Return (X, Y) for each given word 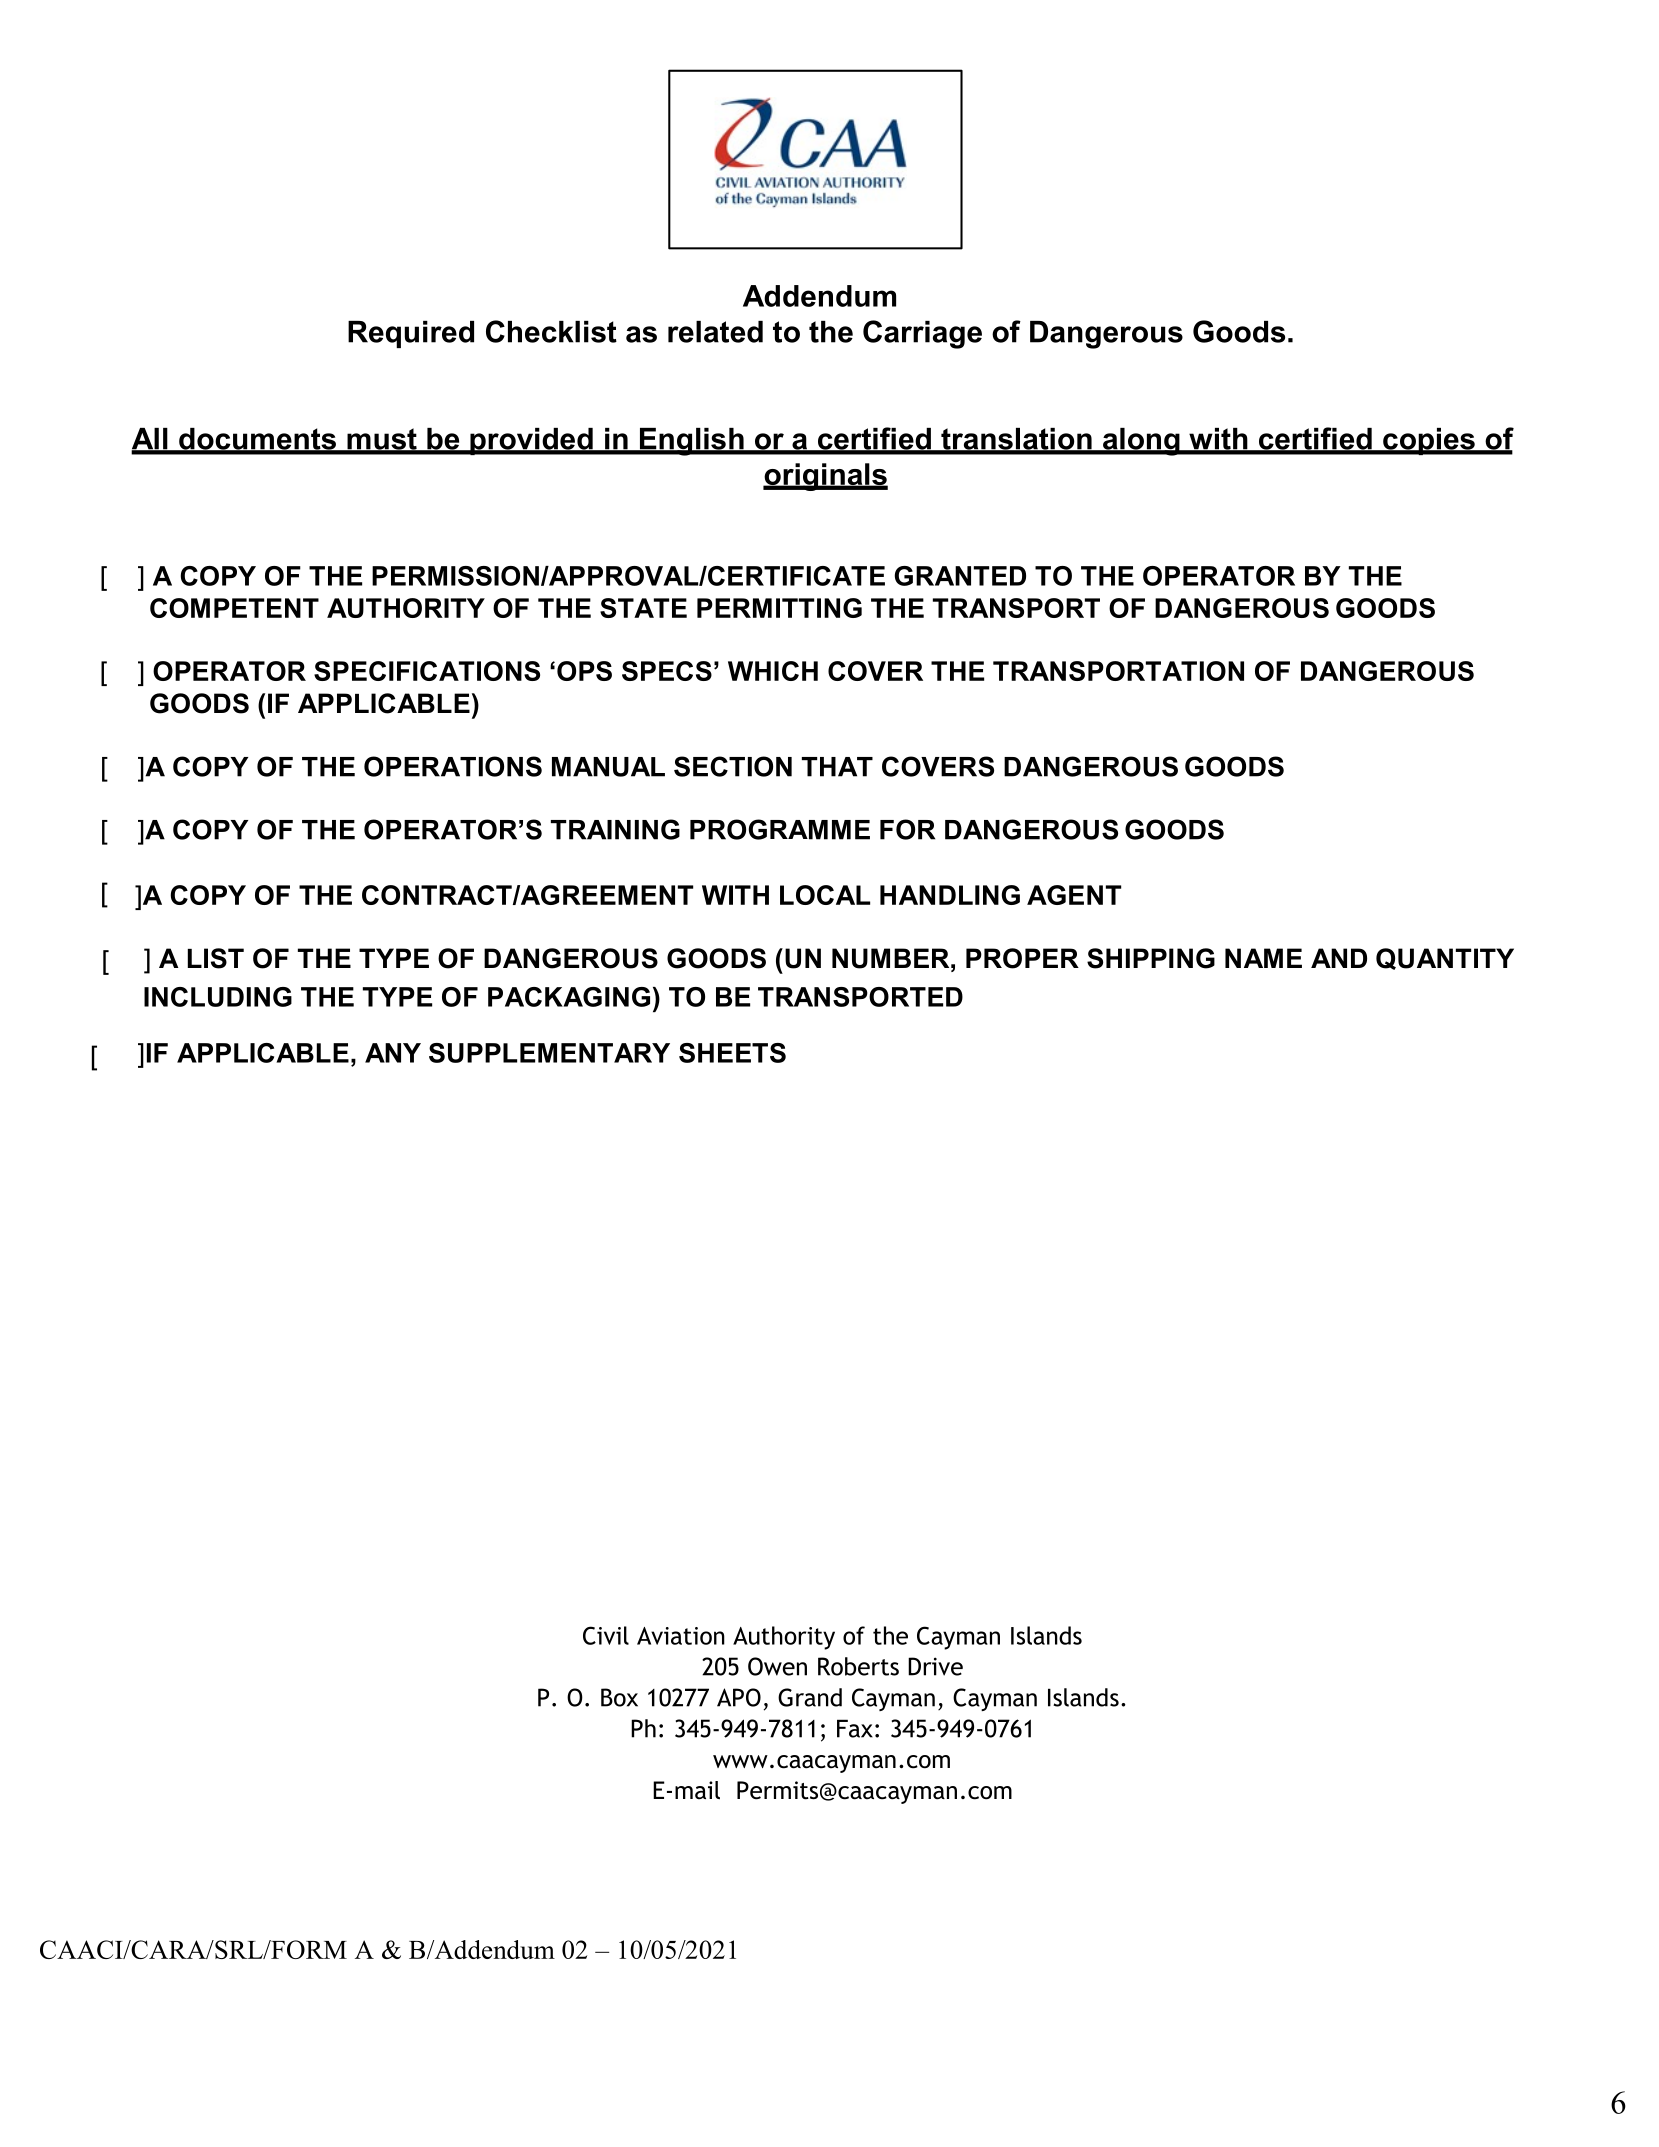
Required (411, 334)
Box (619, 1697)
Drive (935, 1666)
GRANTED (960, 576)
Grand (810, 1697)
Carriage (922, 334)
